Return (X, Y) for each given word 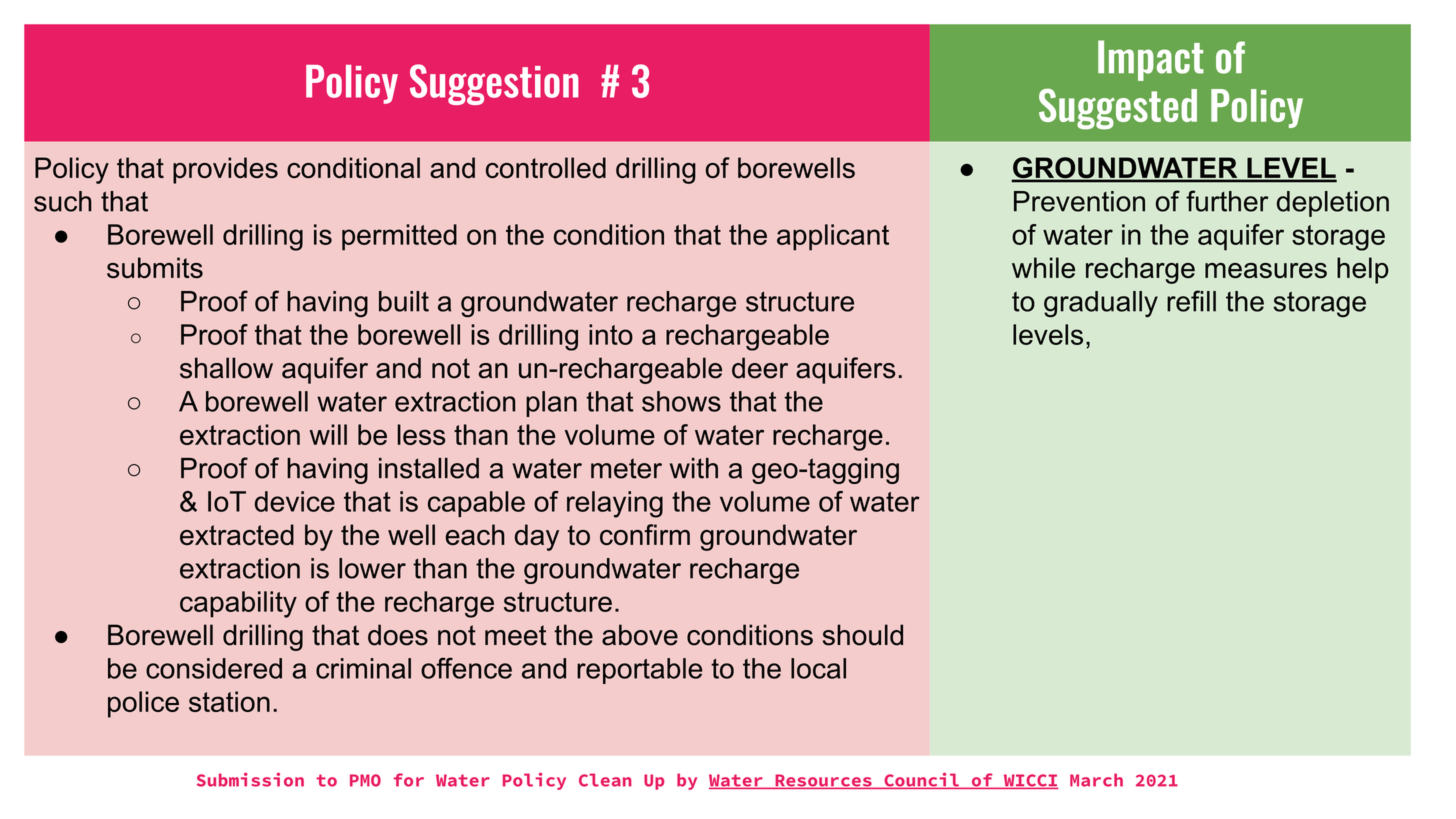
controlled (546, 167)
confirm (645, 534)
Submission (250, 779)
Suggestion (494, 84)
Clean (605, 780)
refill (1191, 301)
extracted (237, 534)
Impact (1151, 60)
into (611, 334)
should (863, 635)
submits (155, 268)
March (1096, 780)
